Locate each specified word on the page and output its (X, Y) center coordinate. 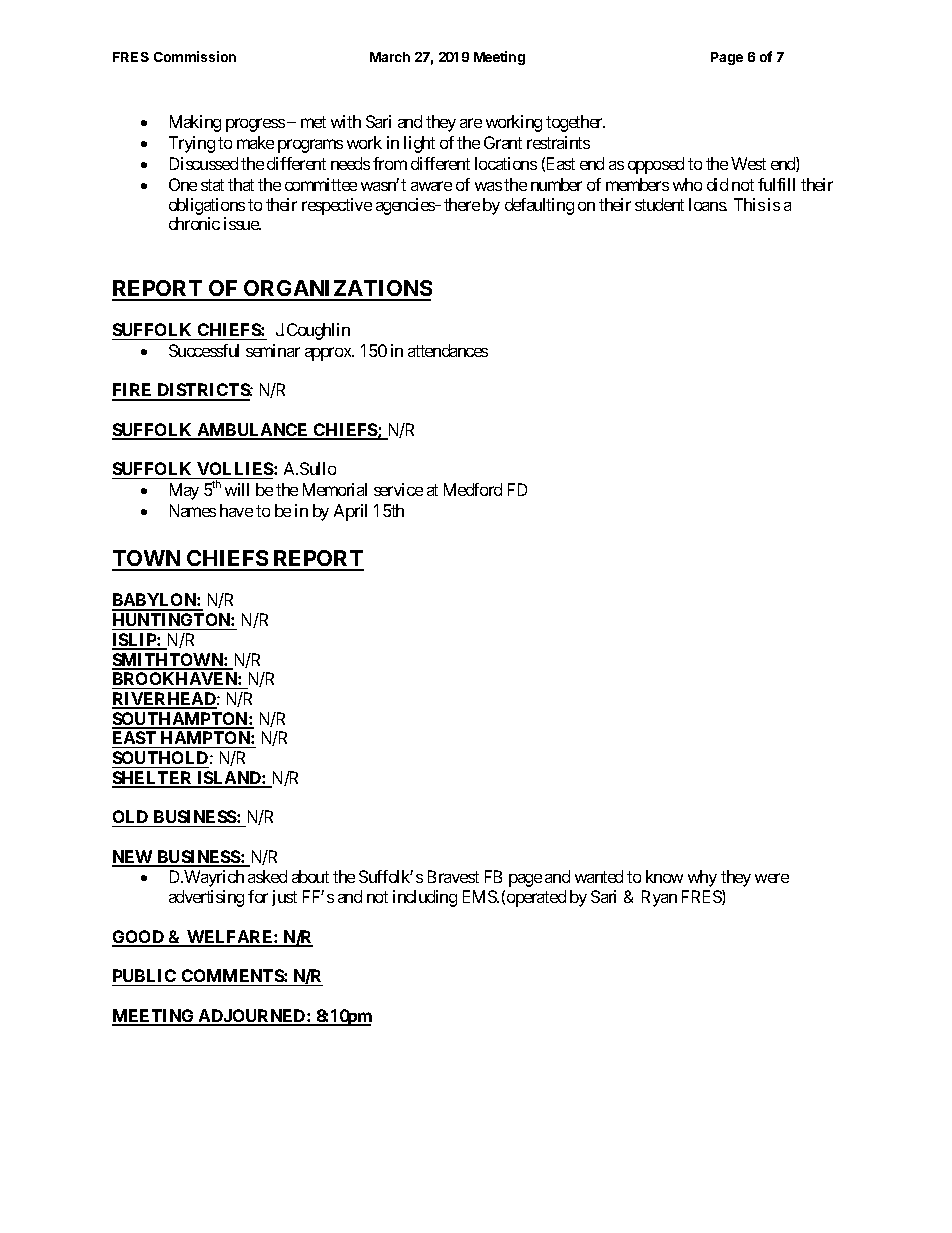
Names (193, 510)
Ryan (659, 898)
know (664, 876)
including (425, 898)
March (390, 57)
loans (708, 204)
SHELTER (153, 779)
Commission (195, 56)
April (350, 512)
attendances (448, 350)
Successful (204, 350)
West (748, 163)
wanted (599, 876)
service (398, 489)
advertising (206, 898)
